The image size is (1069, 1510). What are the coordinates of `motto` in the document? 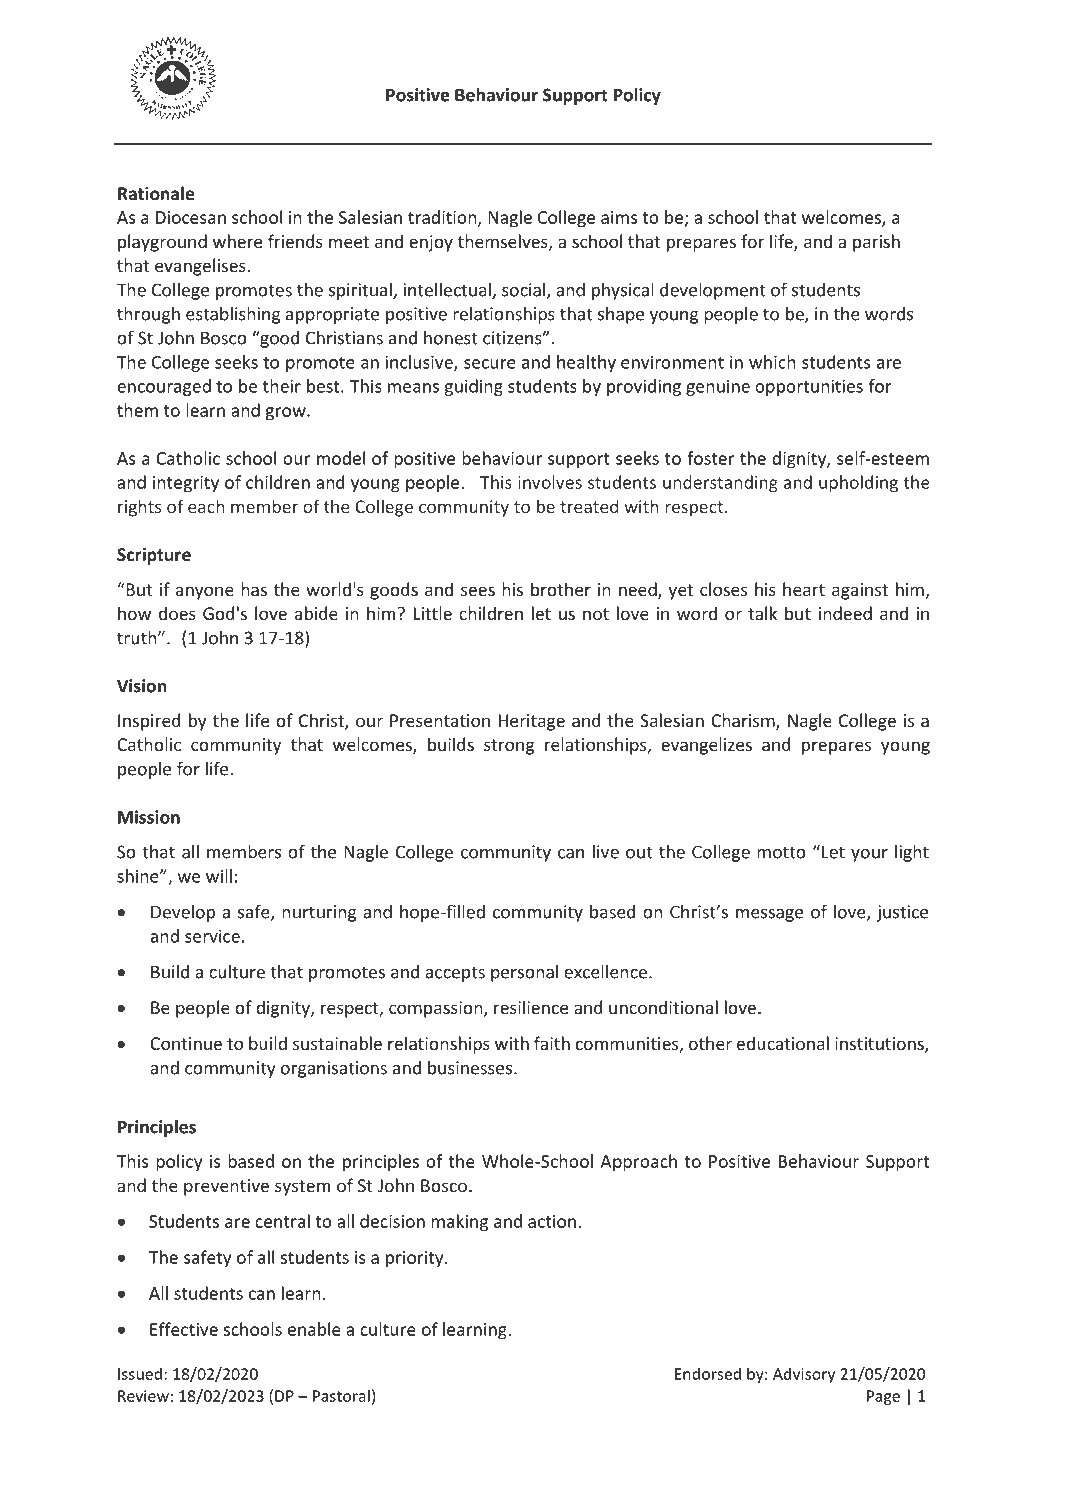 It's located at (781, 852).
